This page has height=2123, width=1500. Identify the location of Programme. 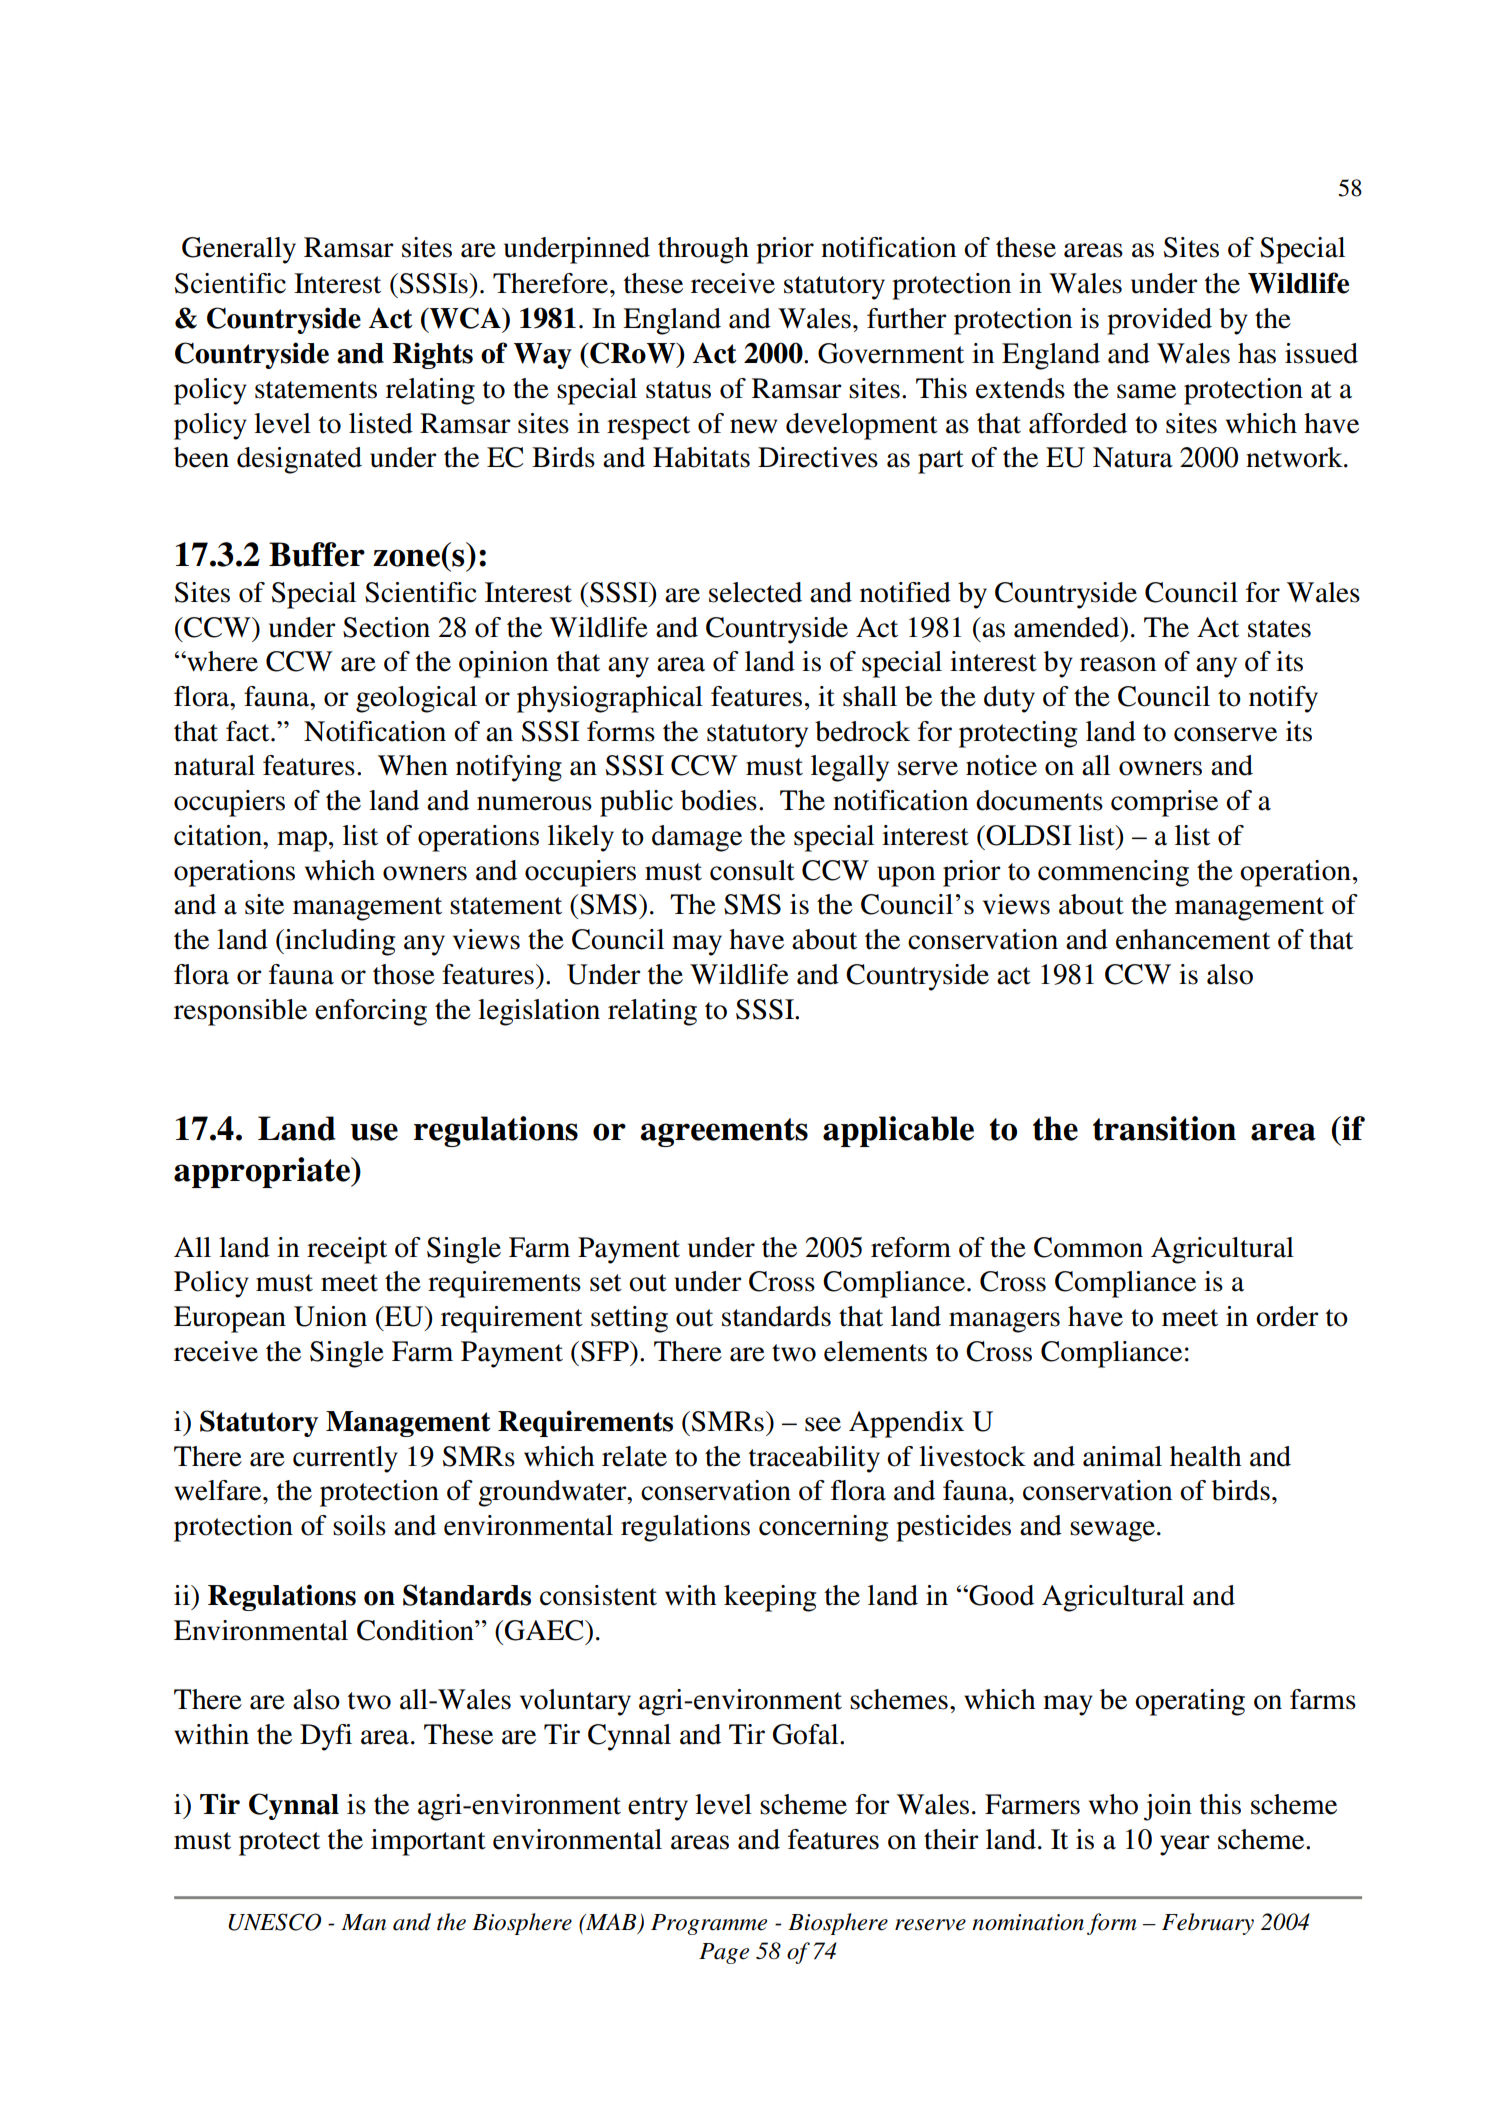
(709, 1924).
